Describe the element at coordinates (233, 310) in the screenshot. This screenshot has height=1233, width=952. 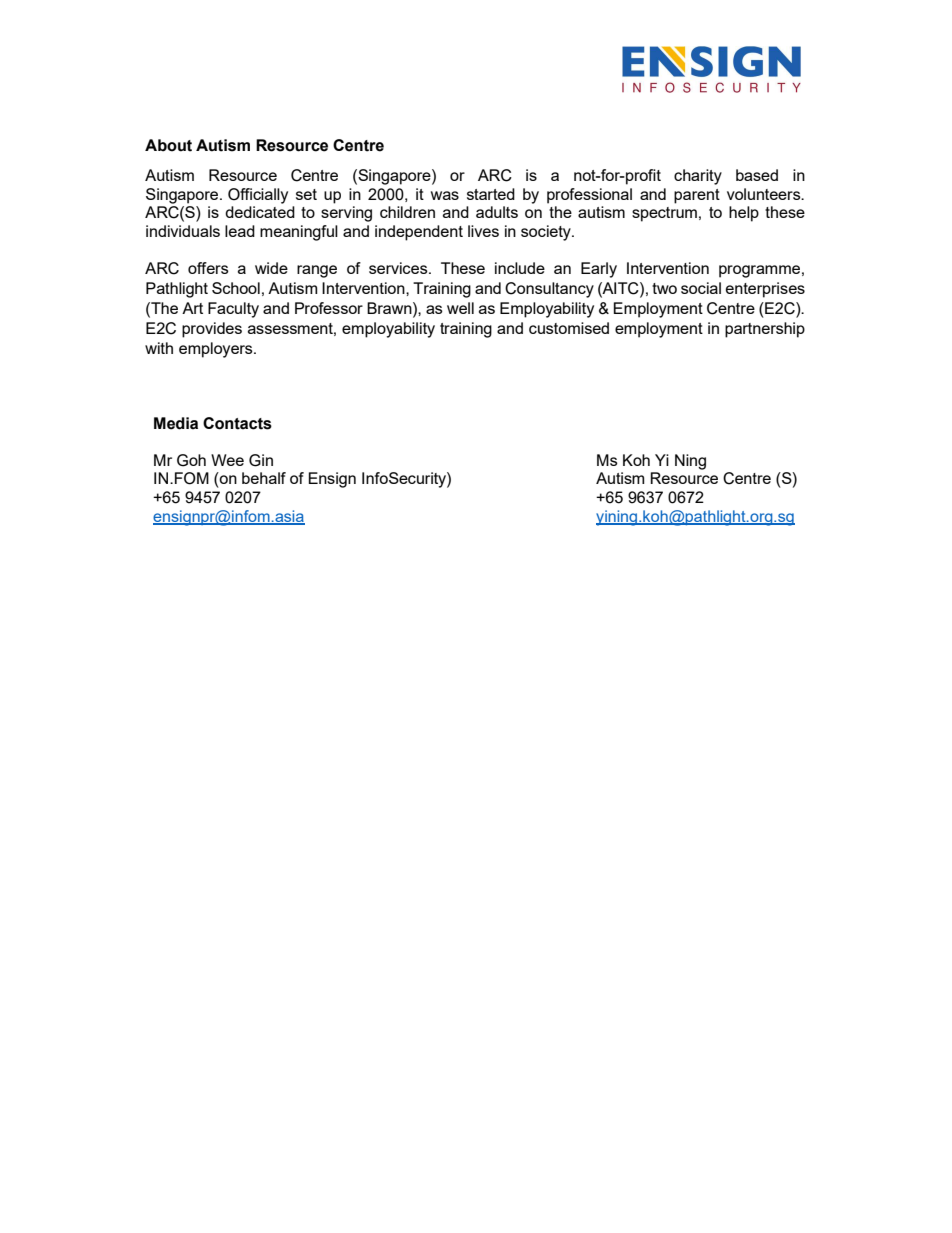
I see `Faculty` at that location.
